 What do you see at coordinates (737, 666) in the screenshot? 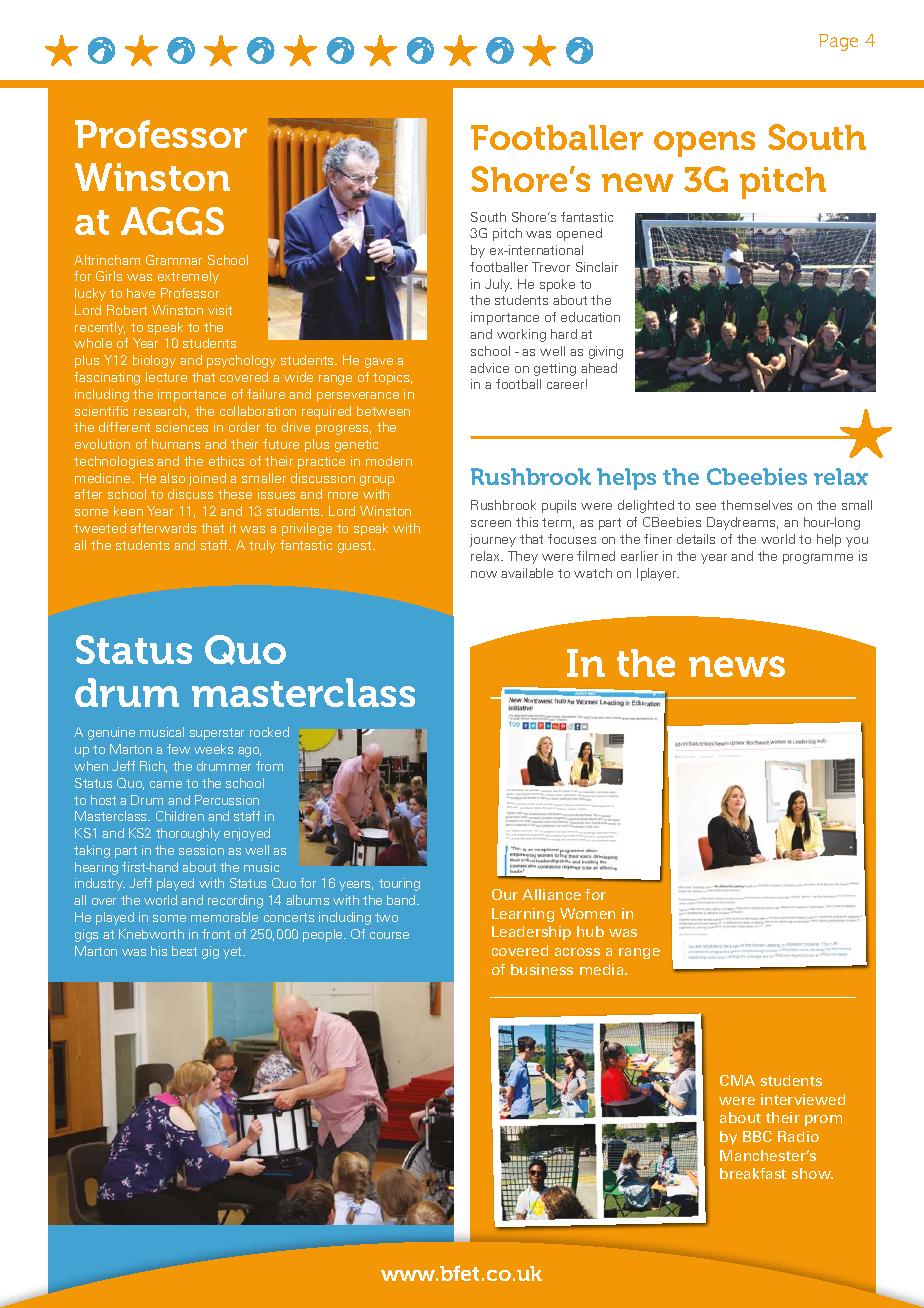
I see `news` at bounding box center [737, 666].
